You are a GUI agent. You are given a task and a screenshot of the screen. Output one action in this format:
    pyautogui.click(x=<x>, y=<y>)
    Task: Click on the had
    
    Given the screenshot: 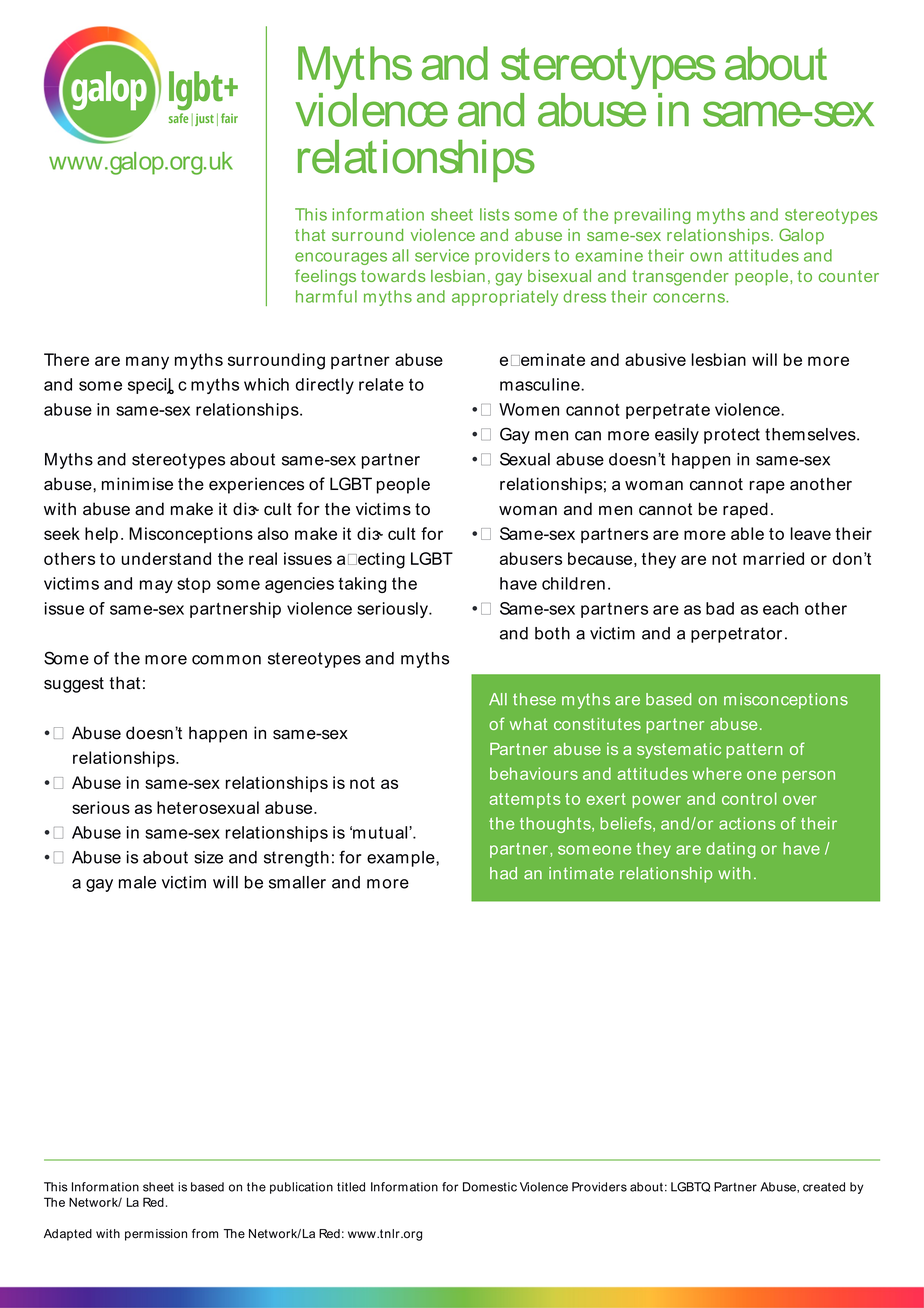 What is the action you would take?
    pyautogui.click(x=503, y=873)
